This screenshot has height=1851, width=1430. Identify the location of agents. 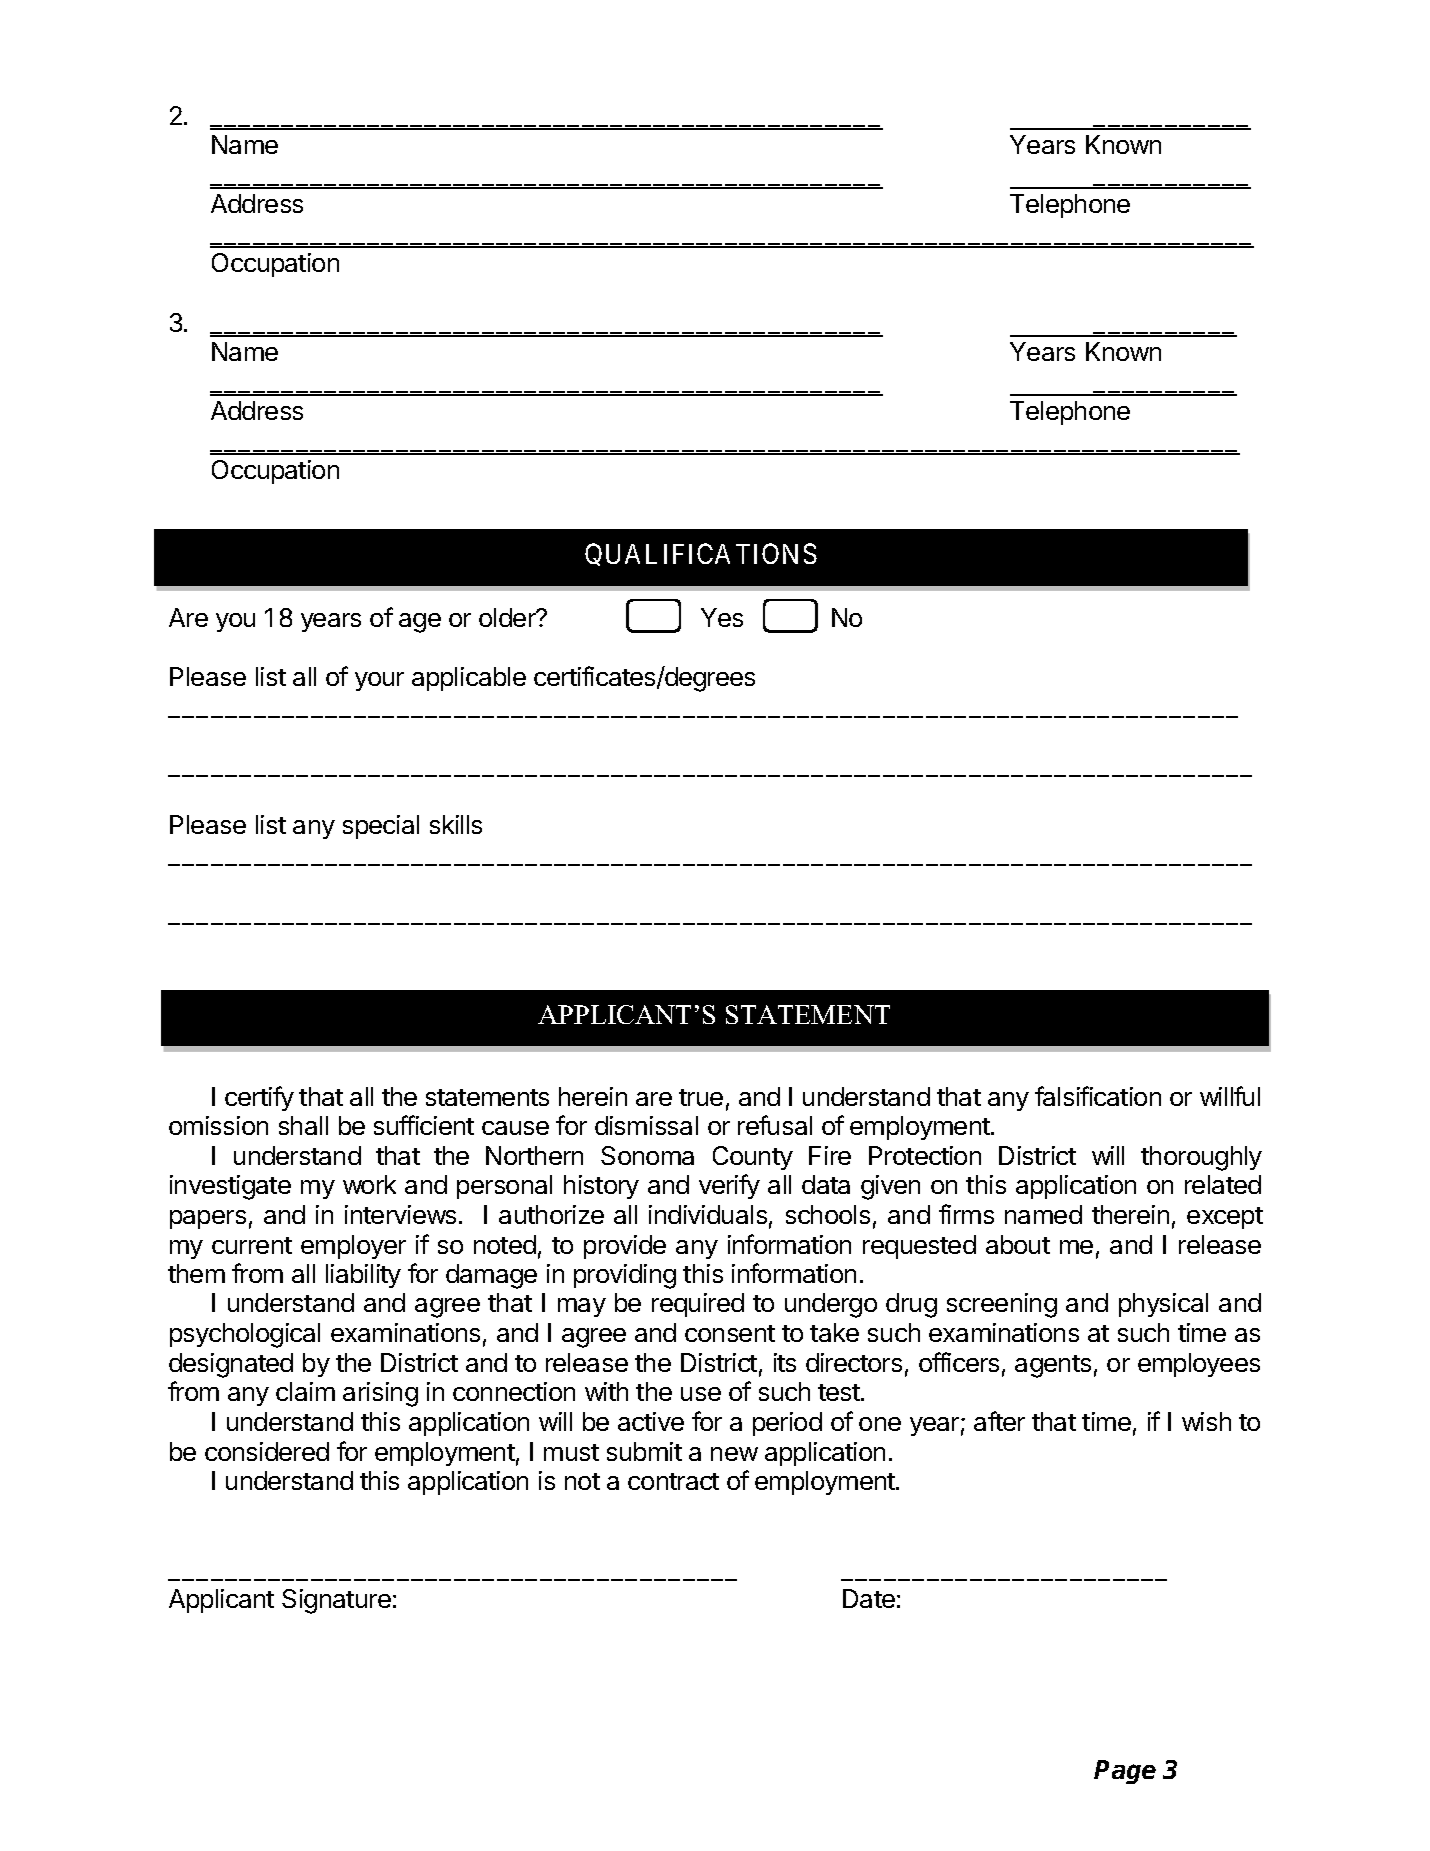
(1053, 1366).
